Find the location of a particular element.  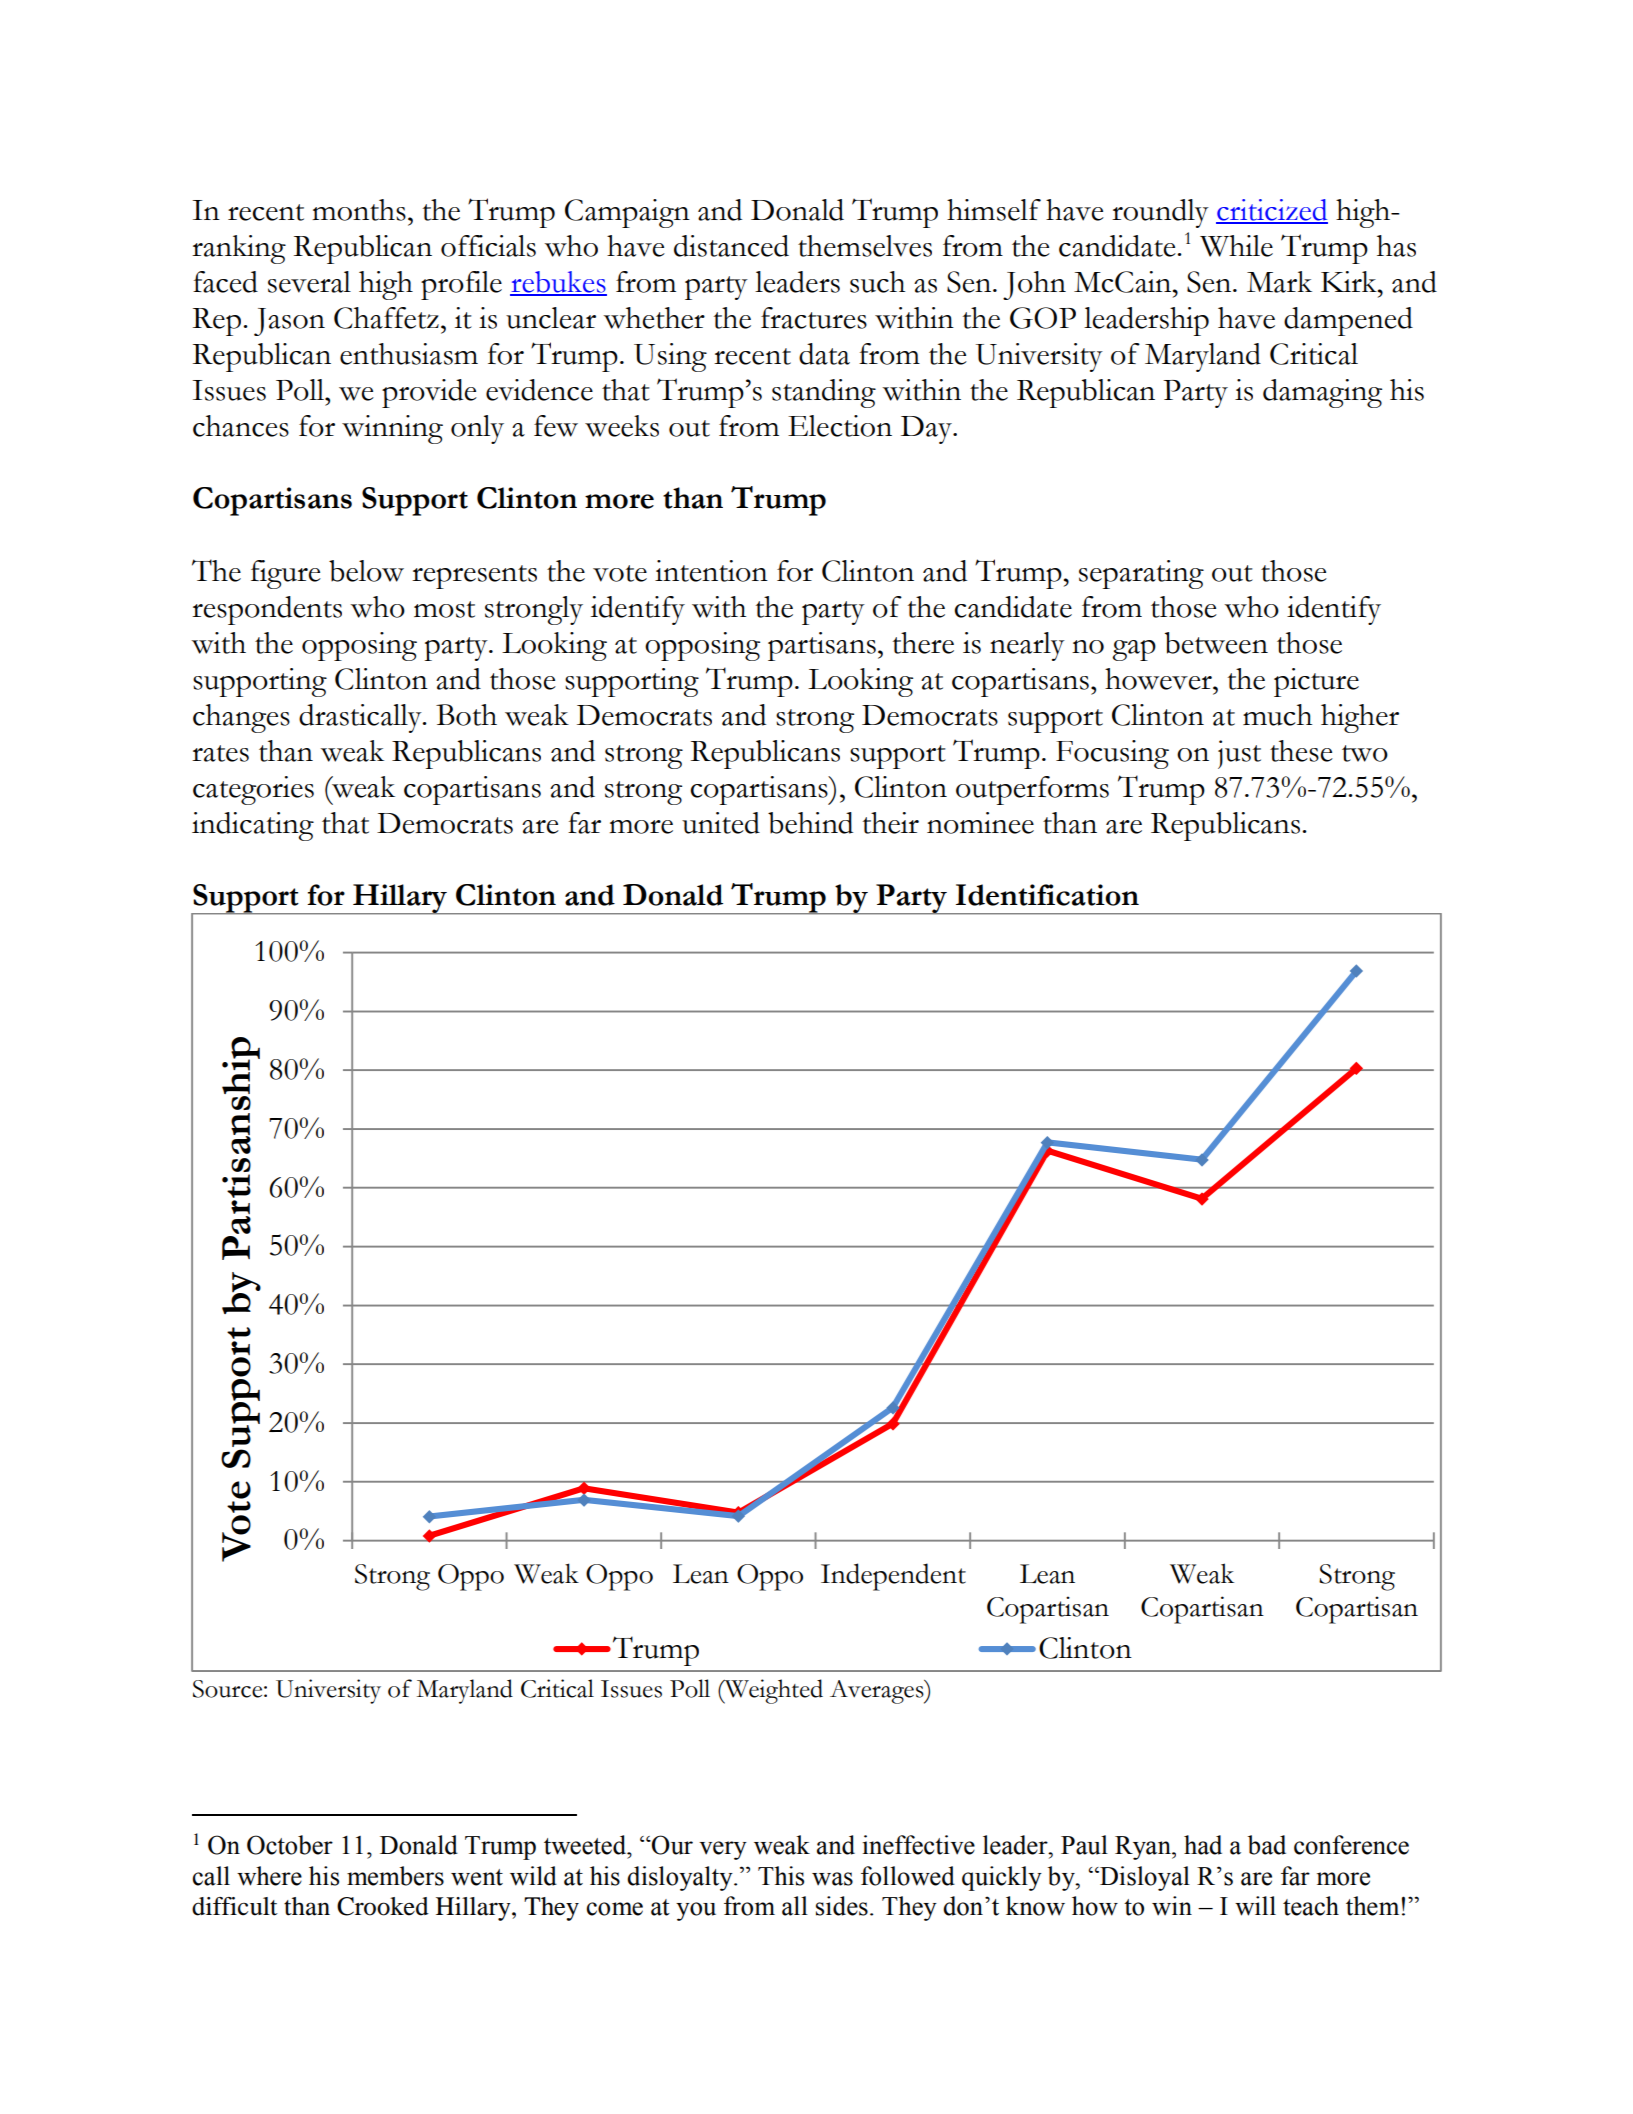

categories is located at coordinates (253, 790).
